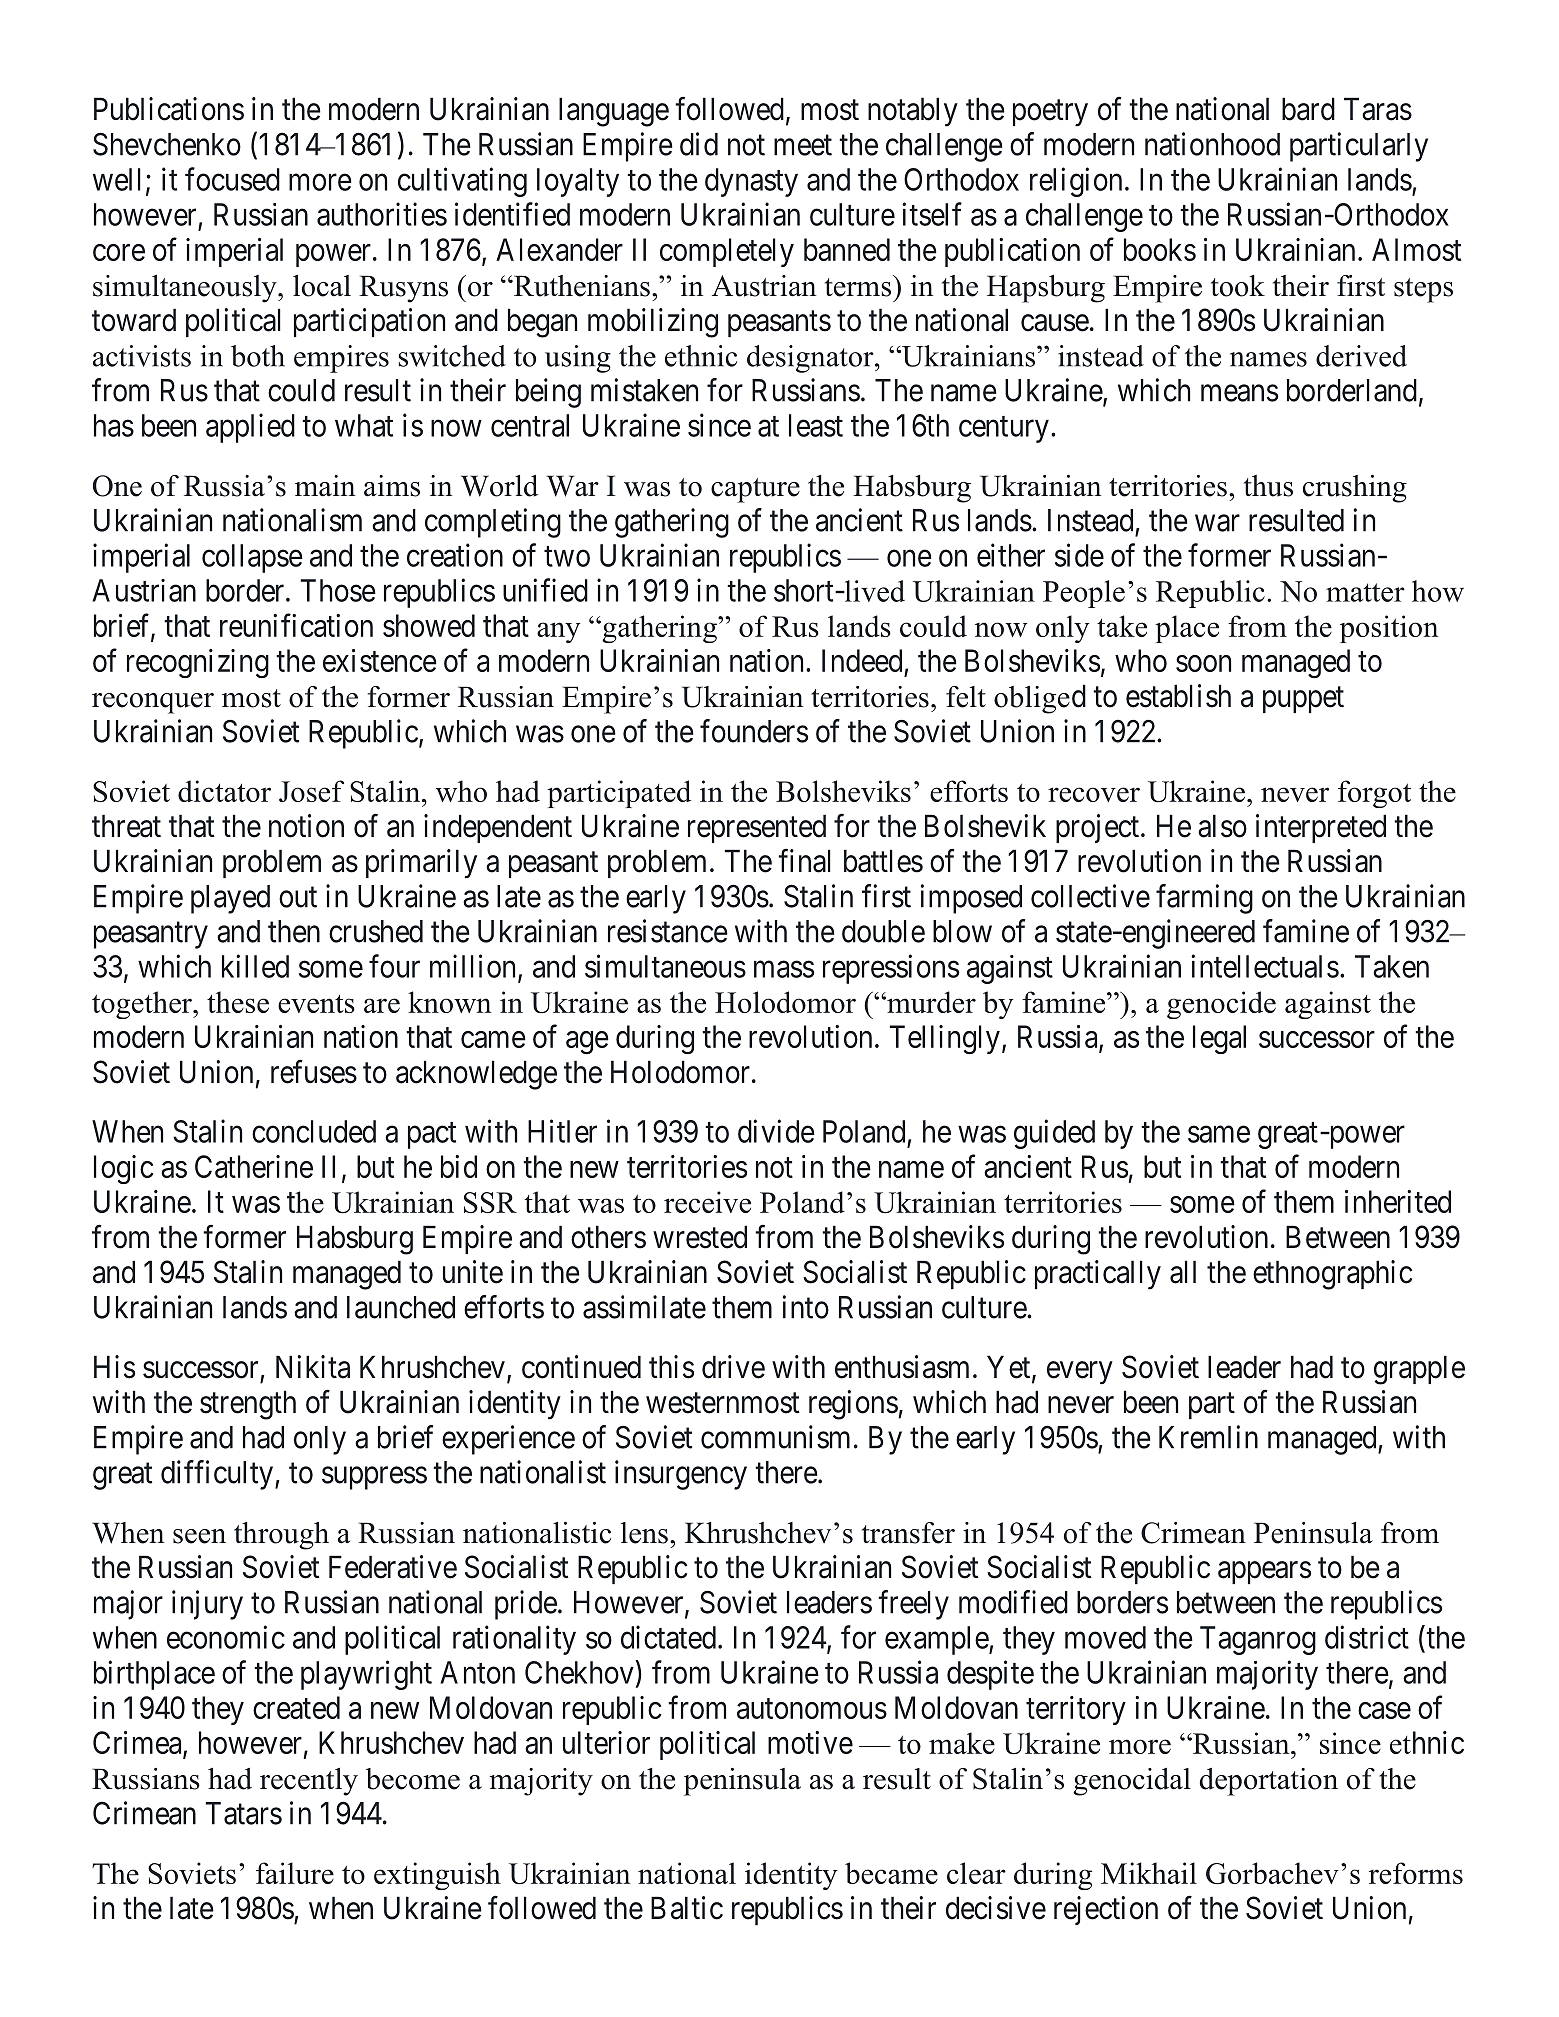 The height and width of the page is (2017, 1559). I want to click on bard, so click(1308, 109).
